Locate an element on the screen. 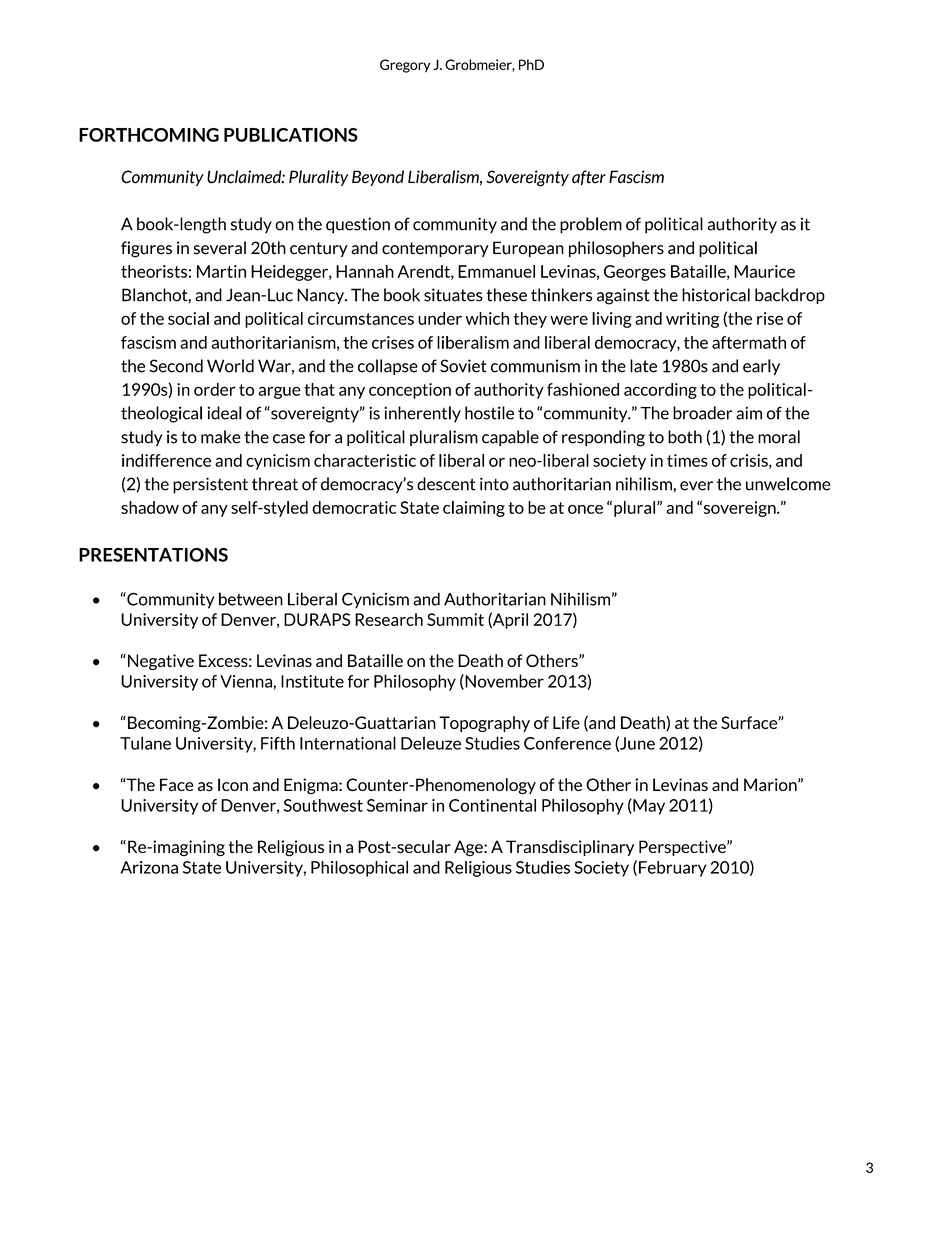 The width and height of the screenshot is (952, 1233). persistent is located at coordinates (210, 485).
